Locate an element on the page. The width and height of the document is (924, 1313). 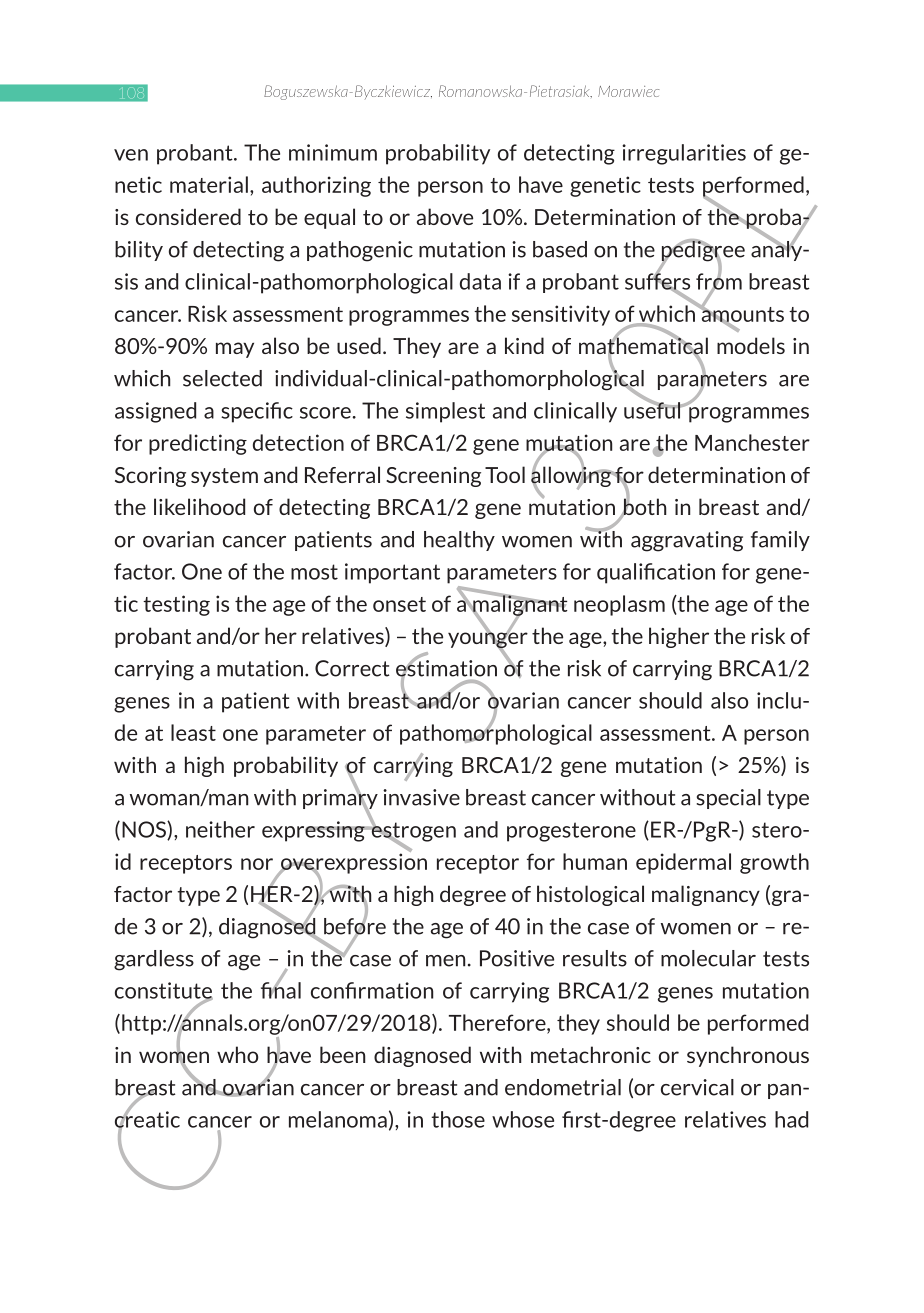
special is located at coordinates (729, 799).
